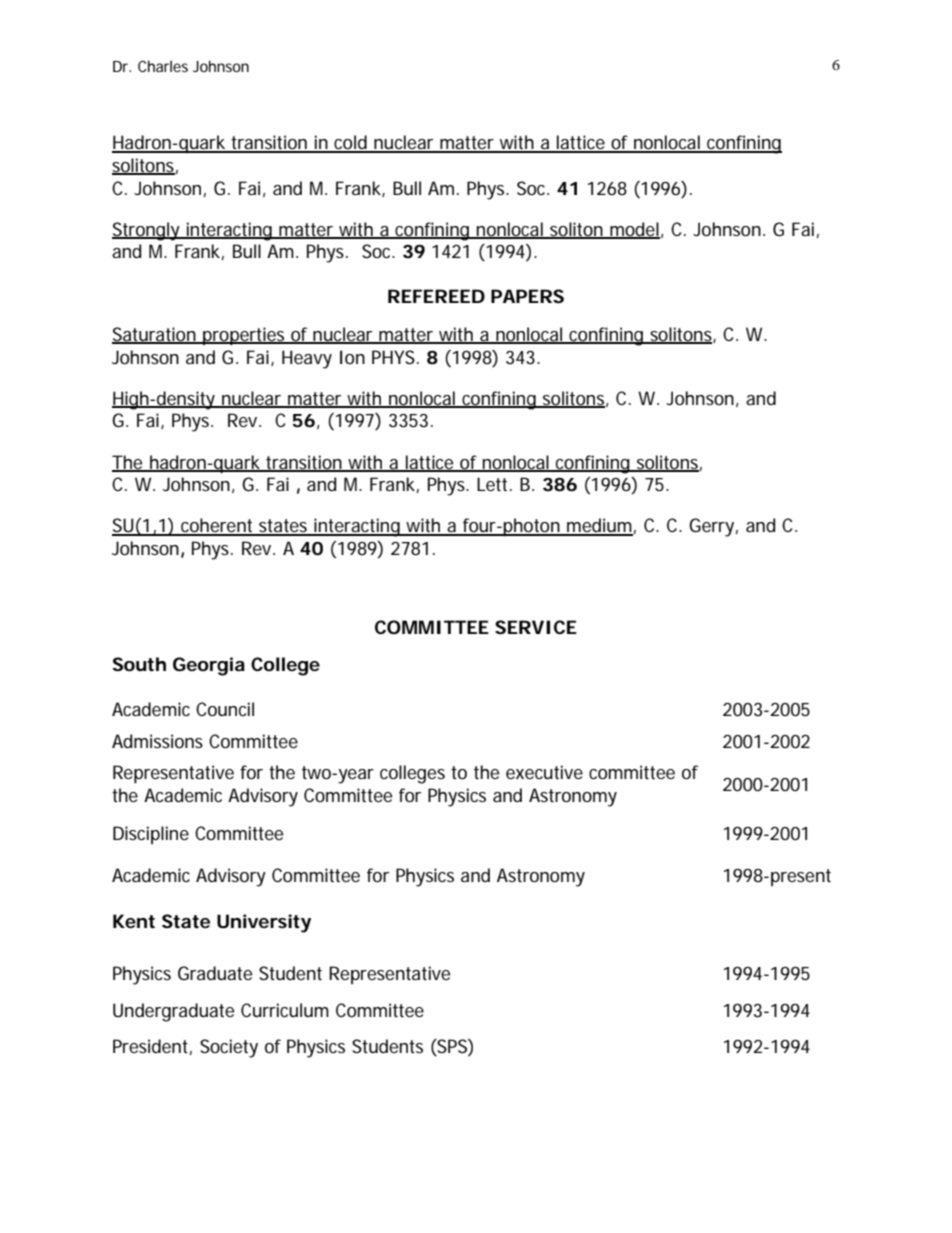 The image size is (952, 1233). I want to click on Charles, so click(163, 66).
